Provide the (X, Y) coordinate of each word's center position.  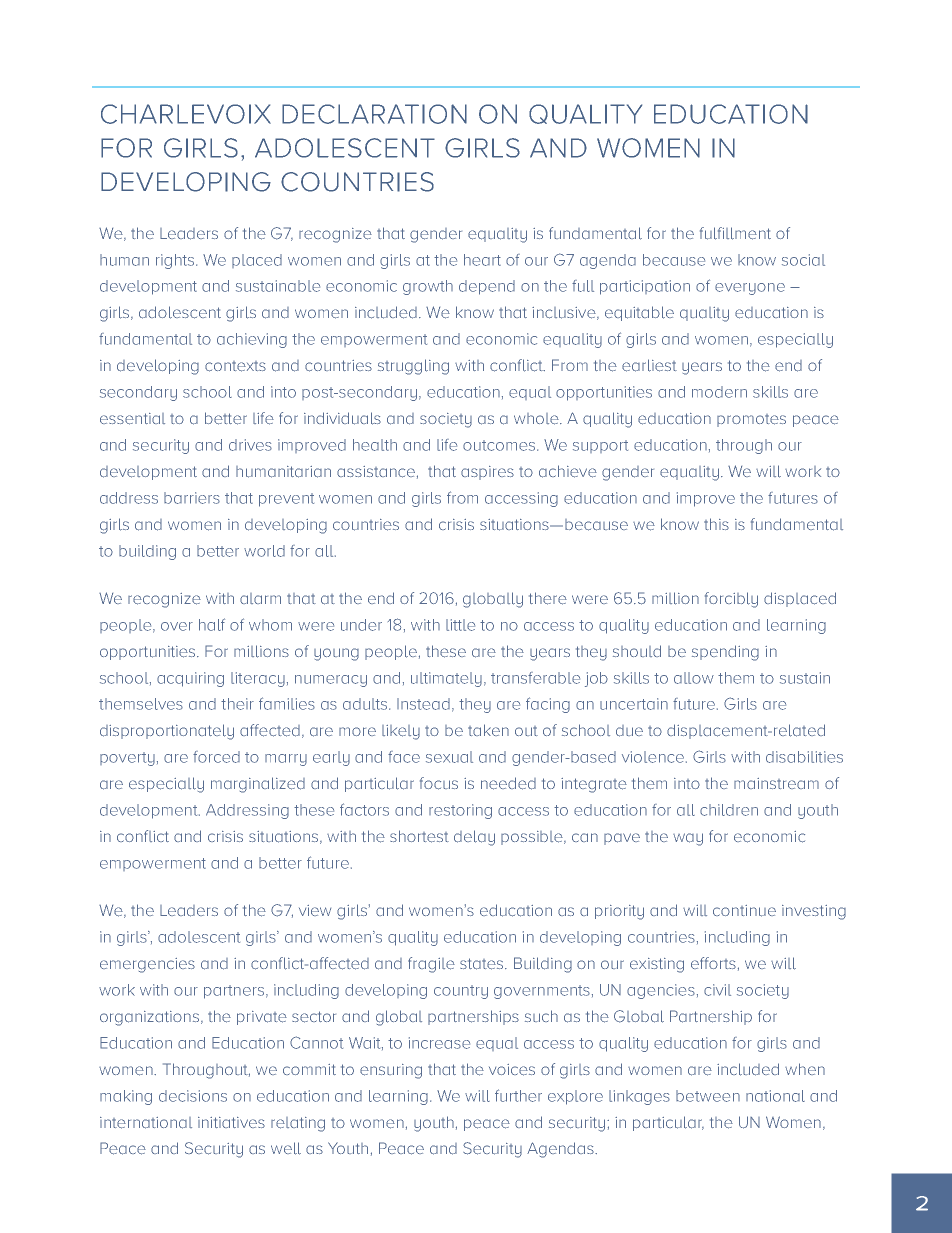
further (518, 1095)
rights (176, 261)
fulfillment (735, 233)
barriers (192, 498)
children (729, 810)
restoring (460, 811)
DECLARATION (374, 114)
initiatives (231, 1122)
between (708, 1096)
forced (216, 757)
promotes (751, 420)
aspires (487, 473)
